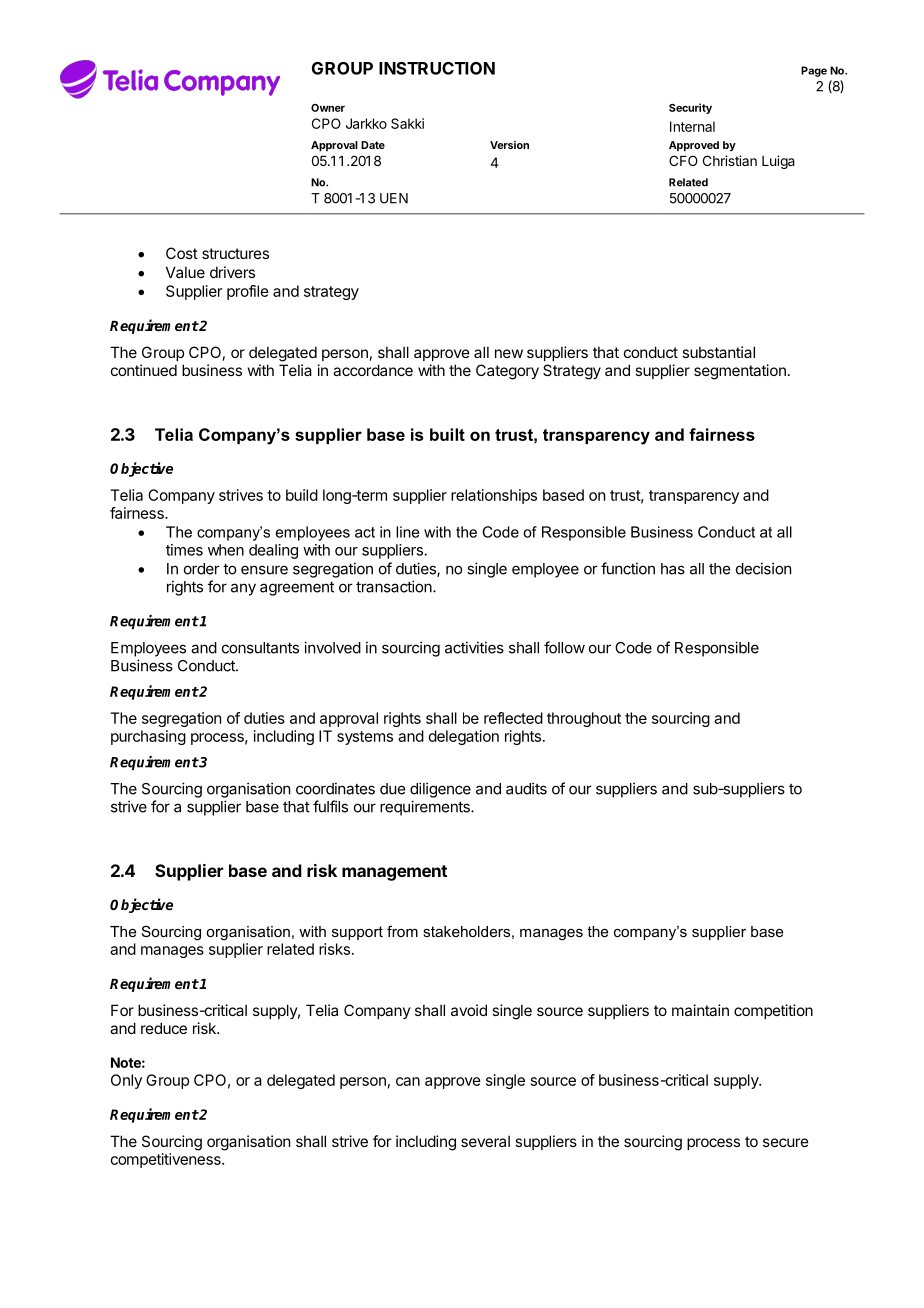  What do you see at coordinates (328, 108) in the screenshot?
I see `Owner` at bounding box center [328, 108].
